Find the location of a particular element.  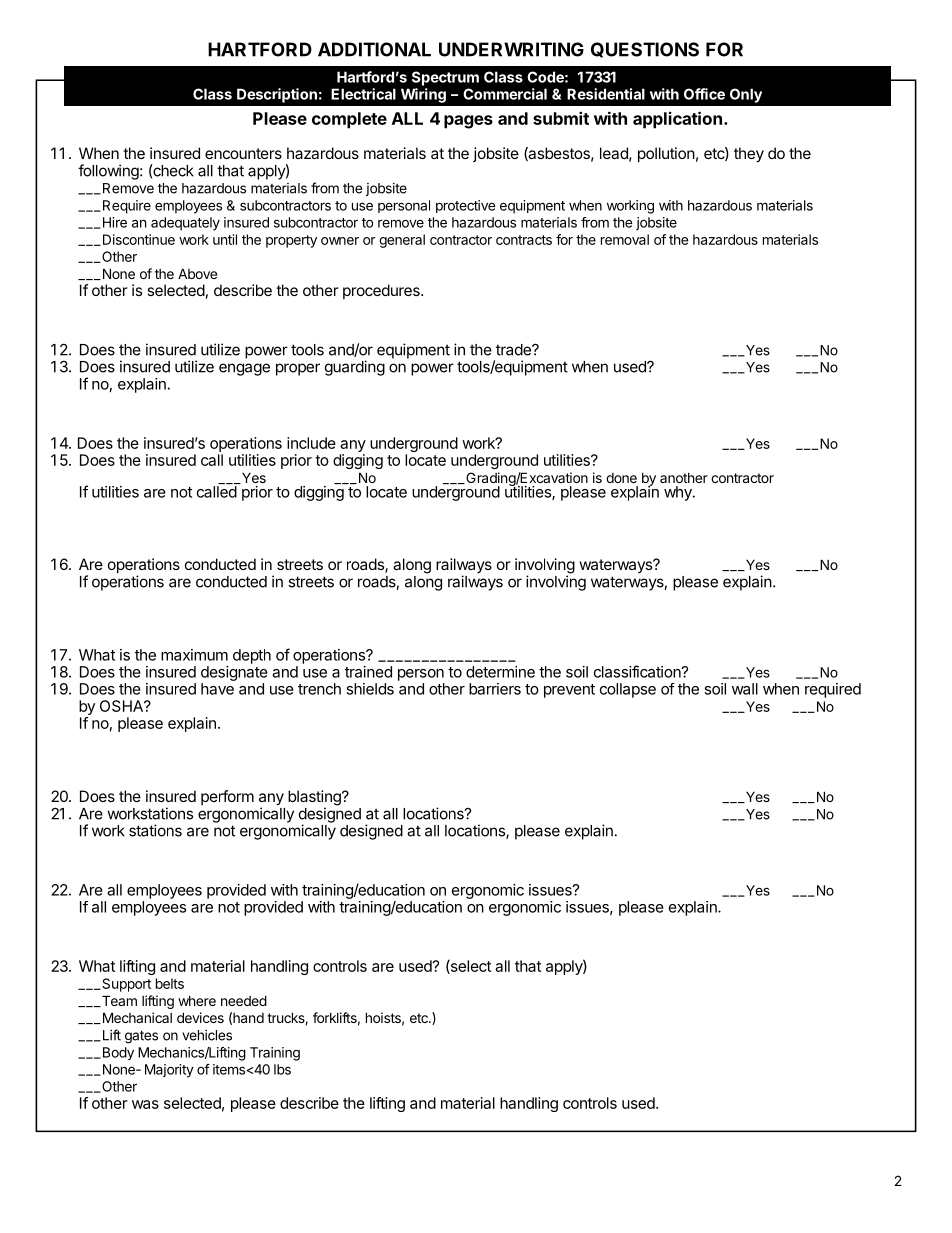

Description is located at coordinates (277, 95).
